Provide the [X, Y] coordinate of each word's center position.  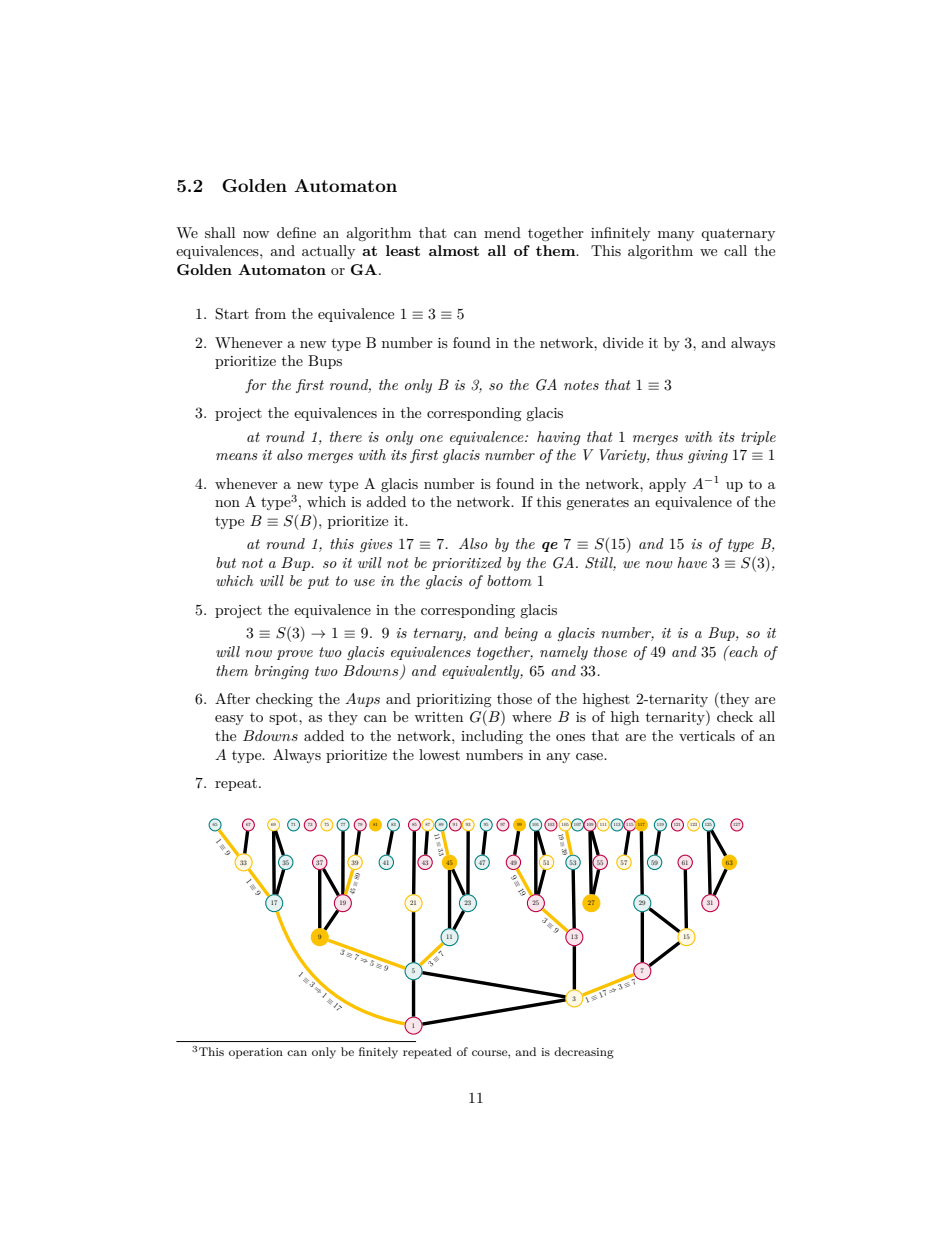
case [590, 756]
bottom [509, 580]
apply [667, 485]
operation [256, 1053]
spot [284, 718]
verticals [707, 735]
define [296, 232]
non [227, 503]
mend [502, 232]
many [676, 236]
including [492, 737]
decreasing [584, 1053]
